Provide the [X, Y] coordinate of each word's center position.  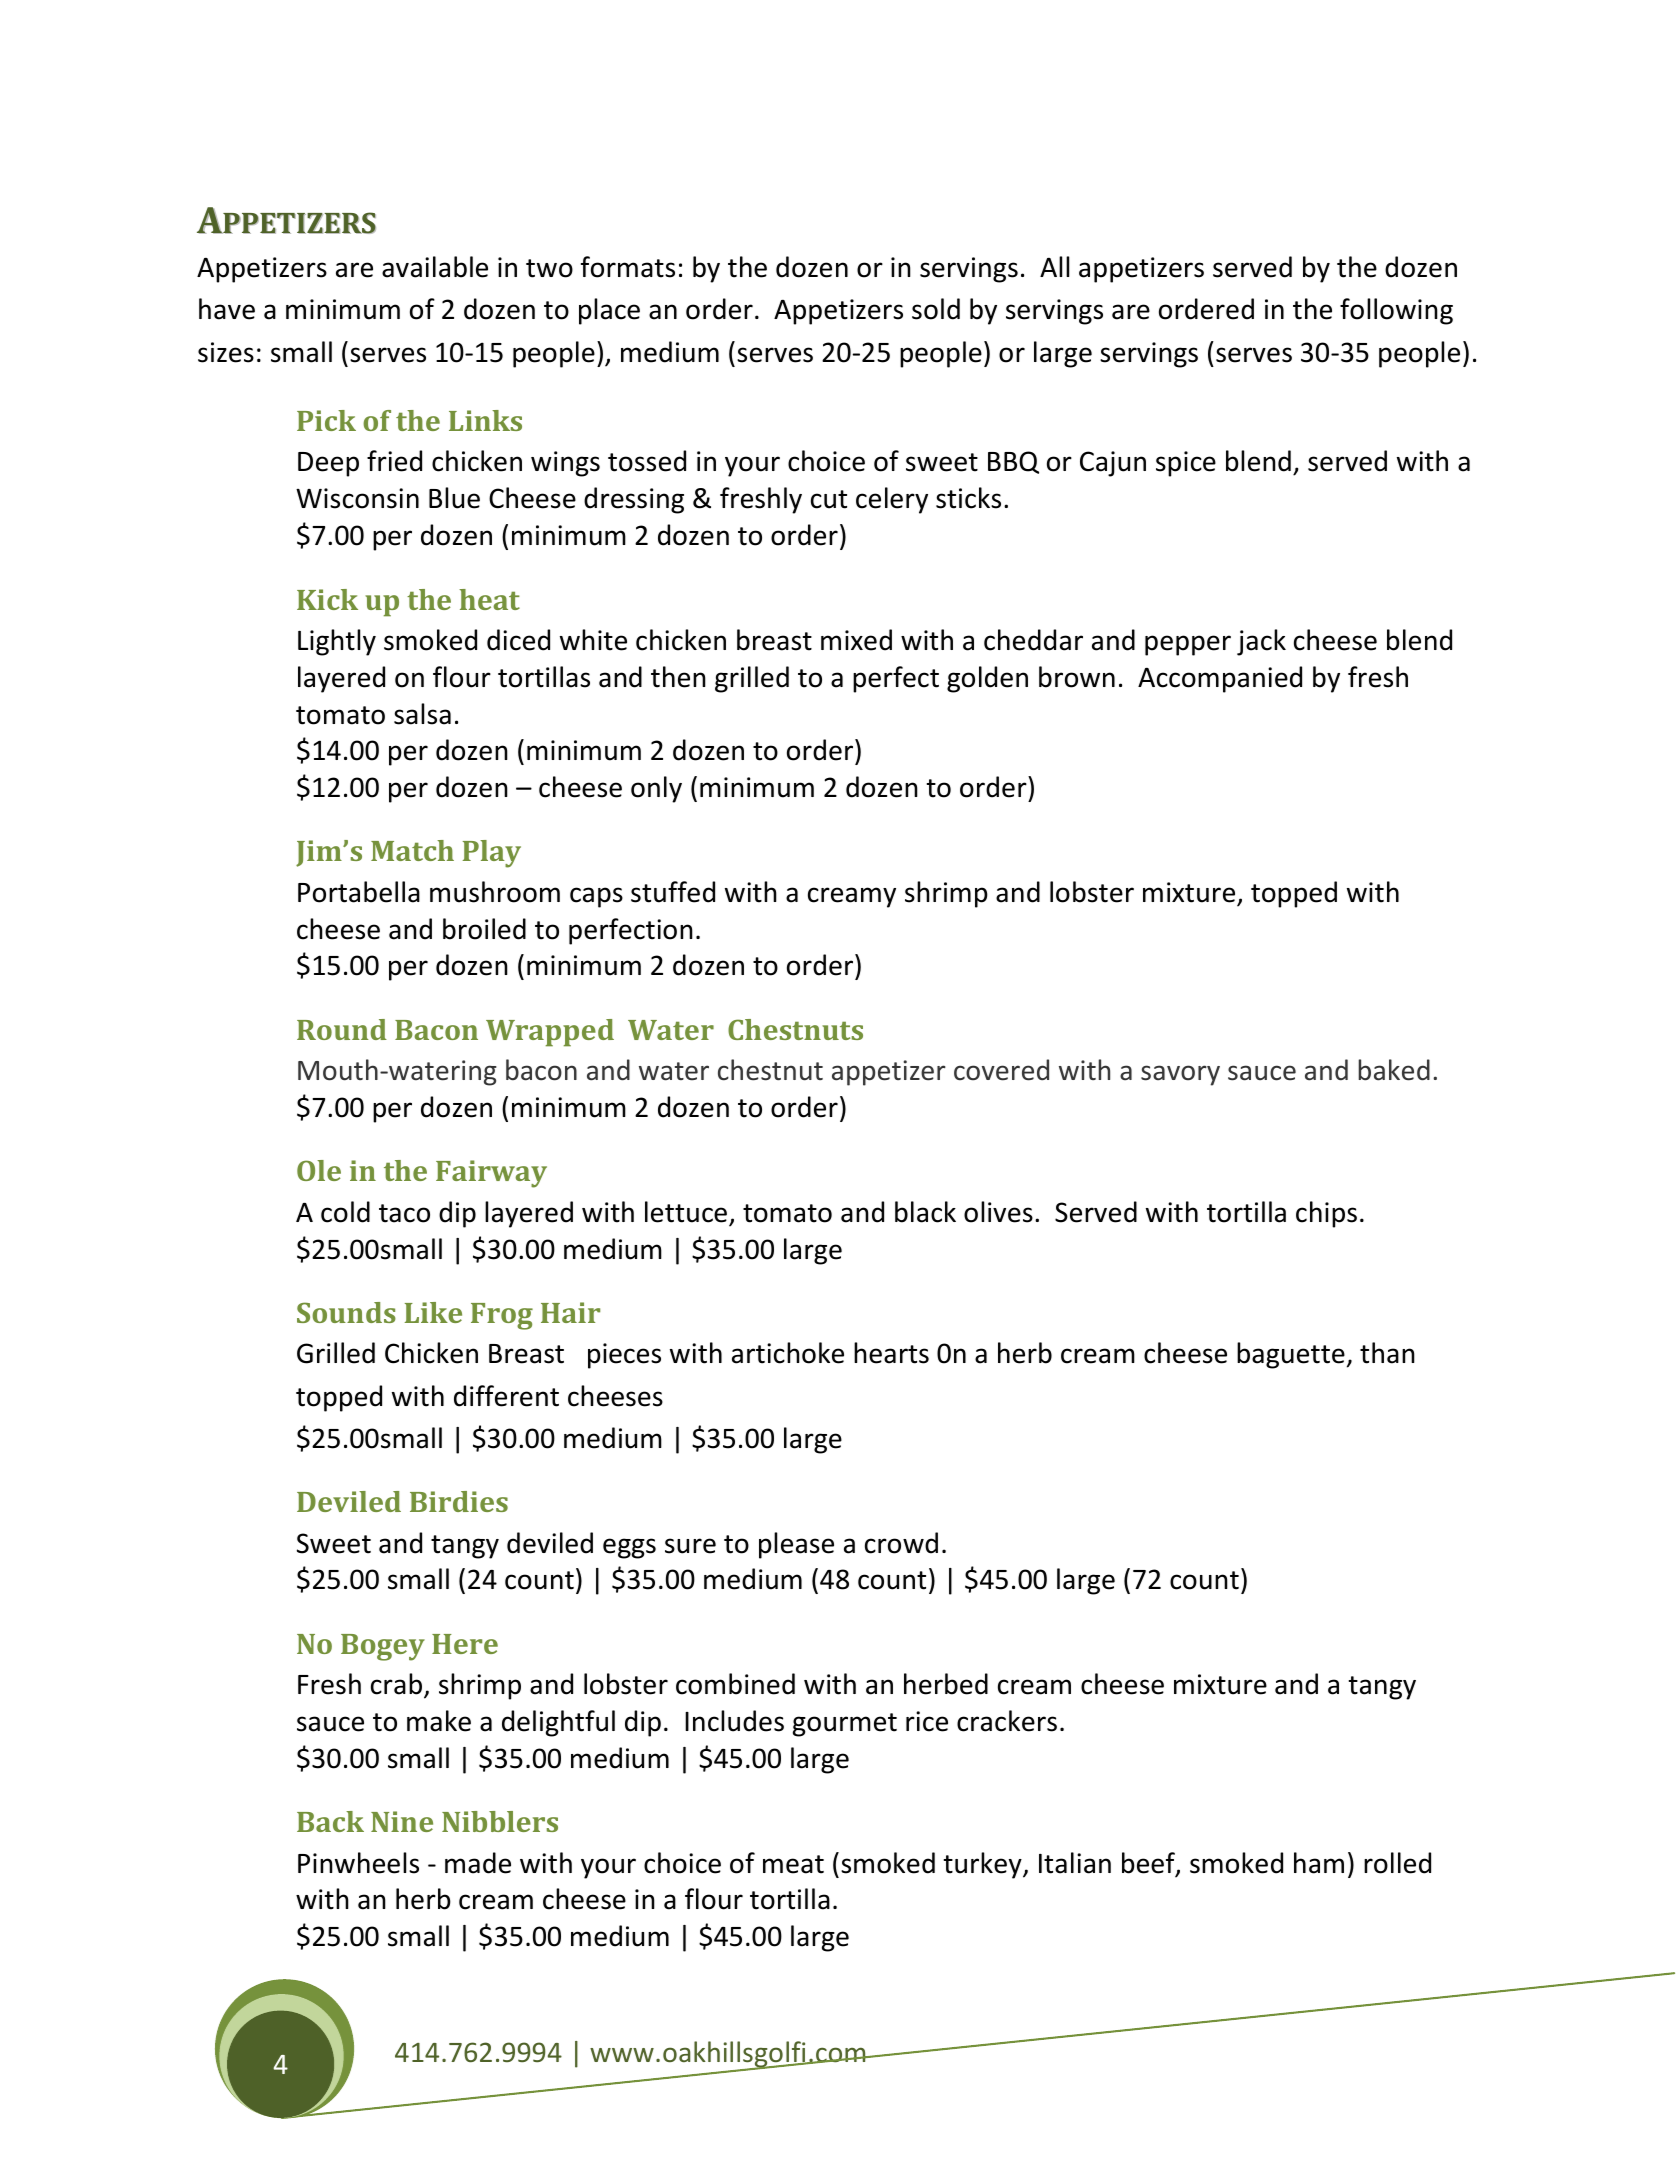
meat [793, 1864]
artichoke [788, 1353]
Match [412, 850]
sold [936, 309]
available [435, 267]
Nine [402, 1821]
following [1396, 311]
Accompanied [1220, 679]
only [656, 789]
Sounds [346, 1312]
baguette [1291, 1355]
